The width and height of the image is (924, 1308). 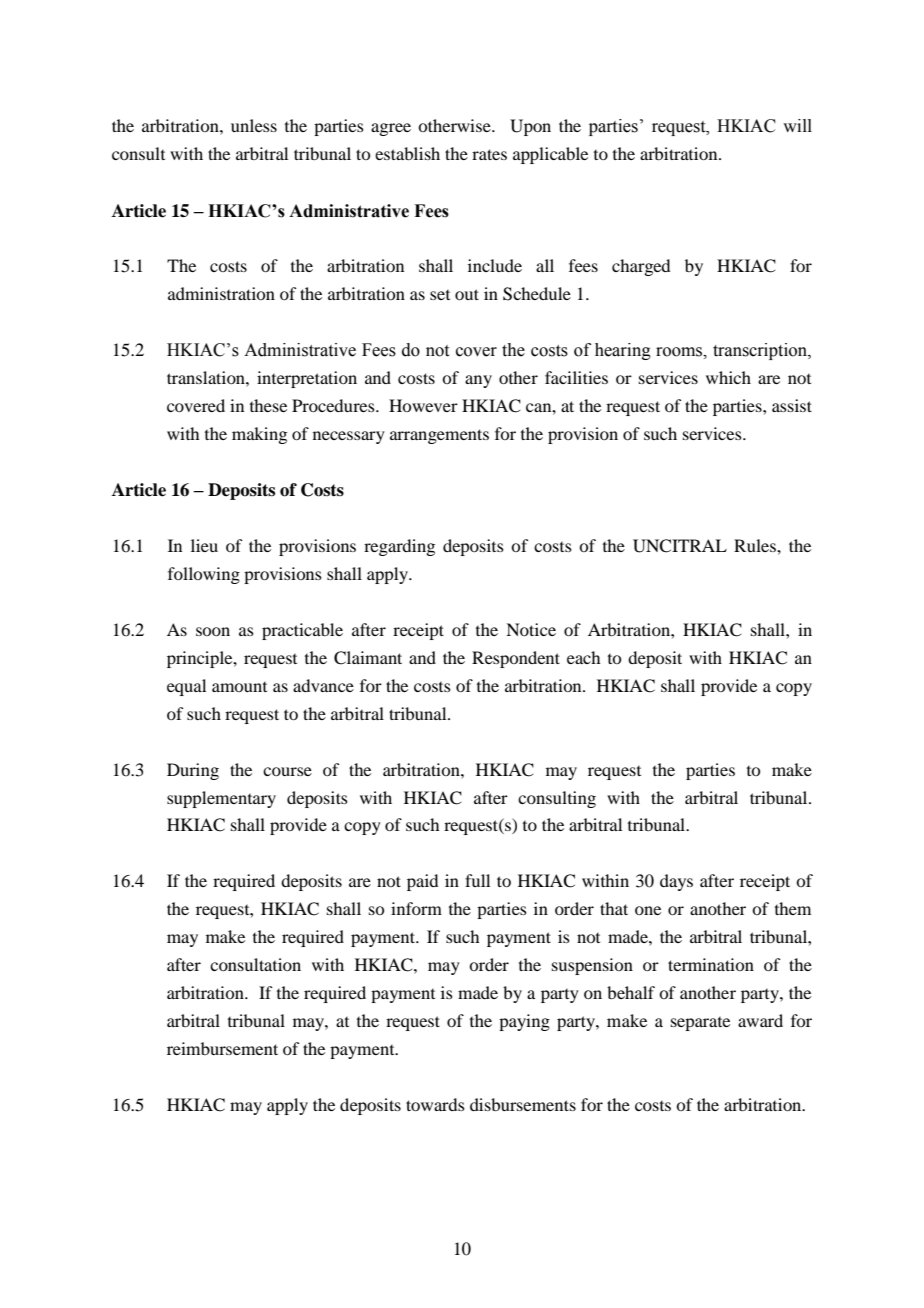 What do you see at coordinates (477, 880) in the image?
I see `full` at bounding box center [477, 880].
